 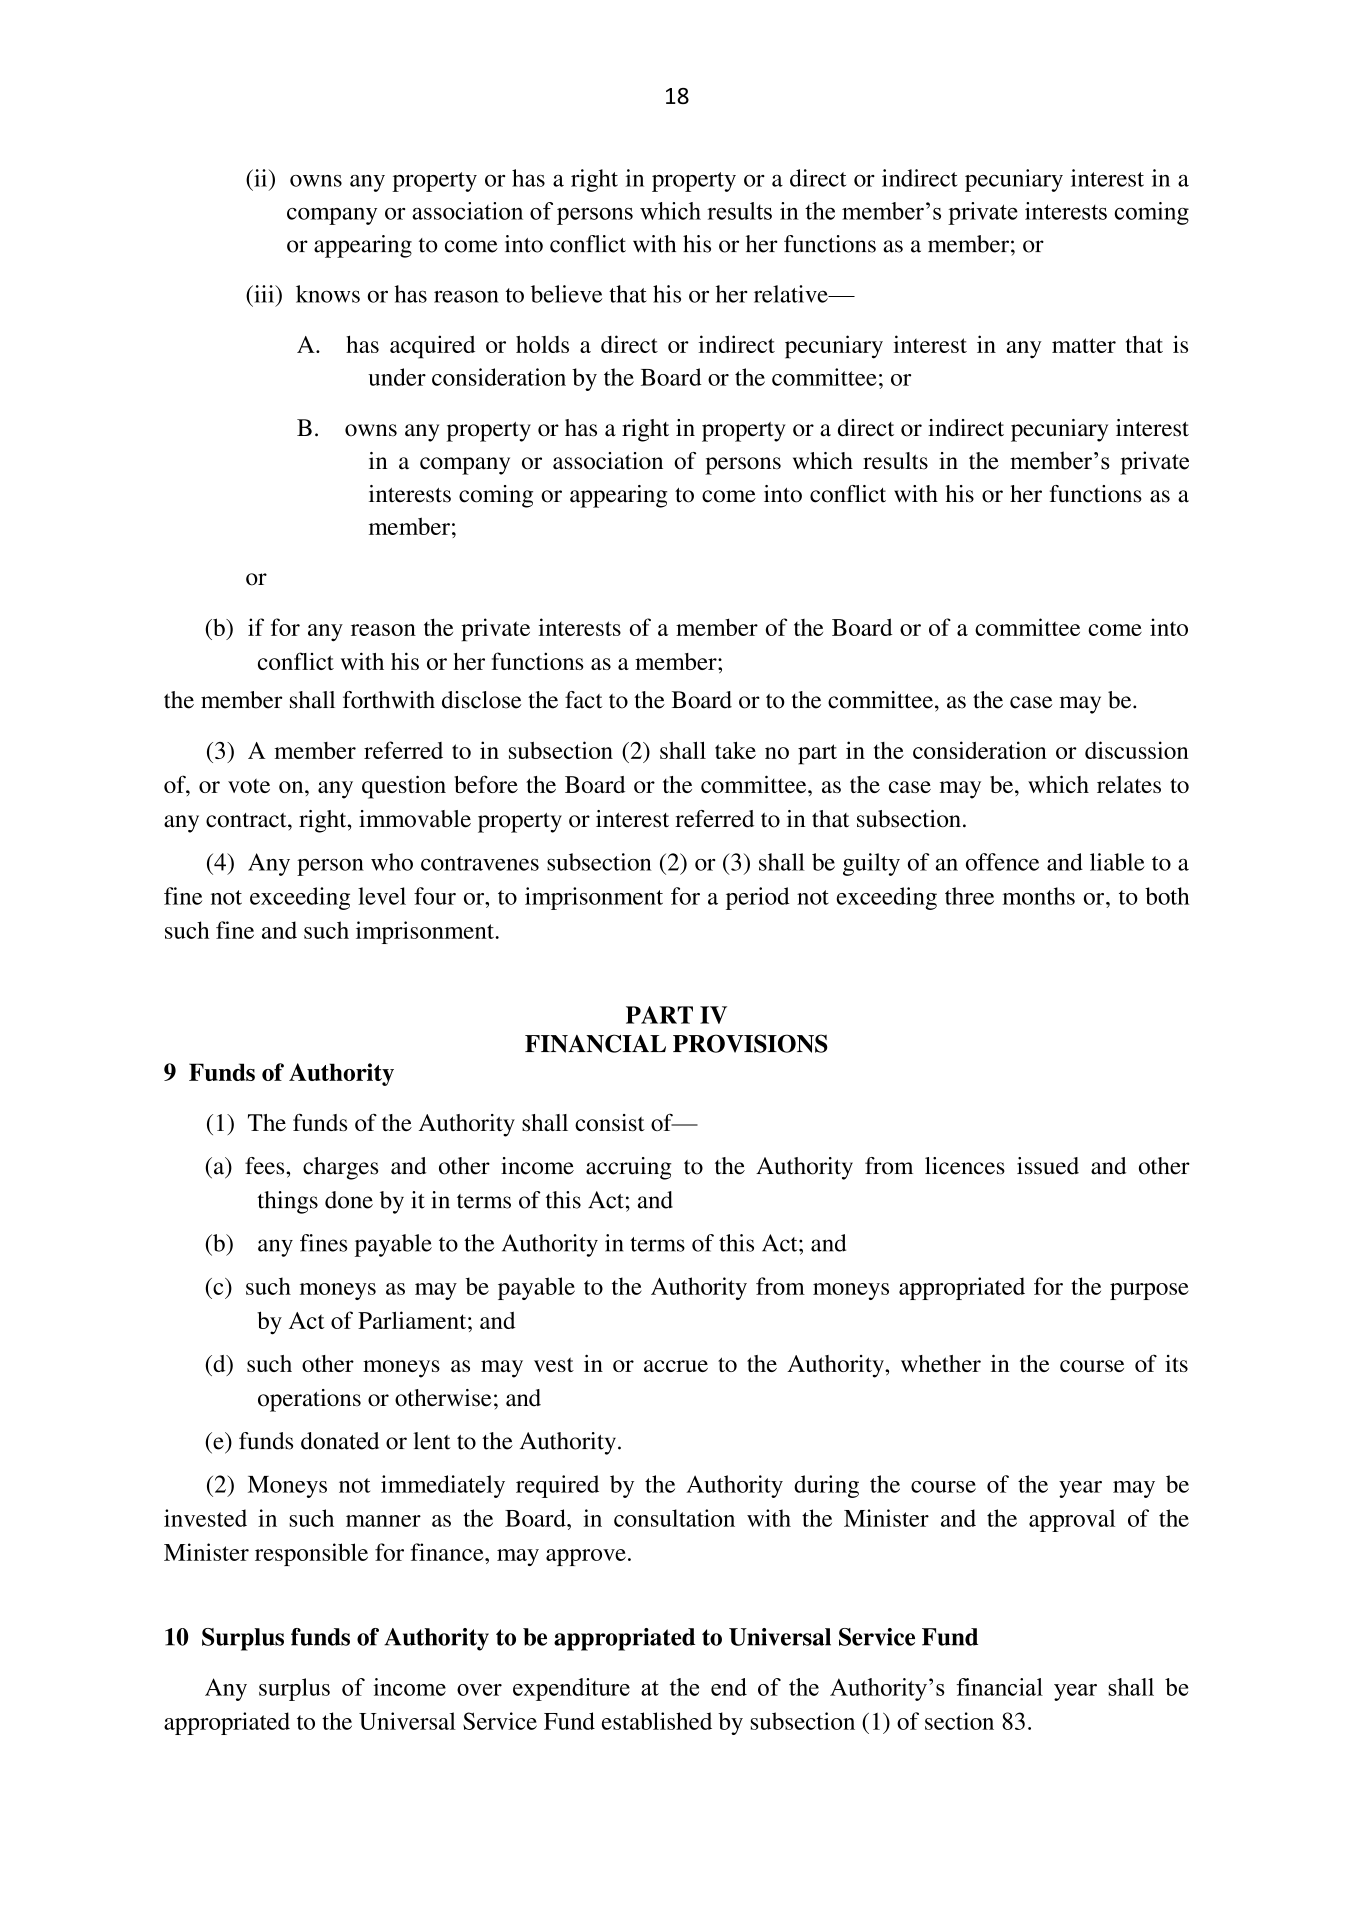 I want to click on relative, so click(x=792, y=294).
